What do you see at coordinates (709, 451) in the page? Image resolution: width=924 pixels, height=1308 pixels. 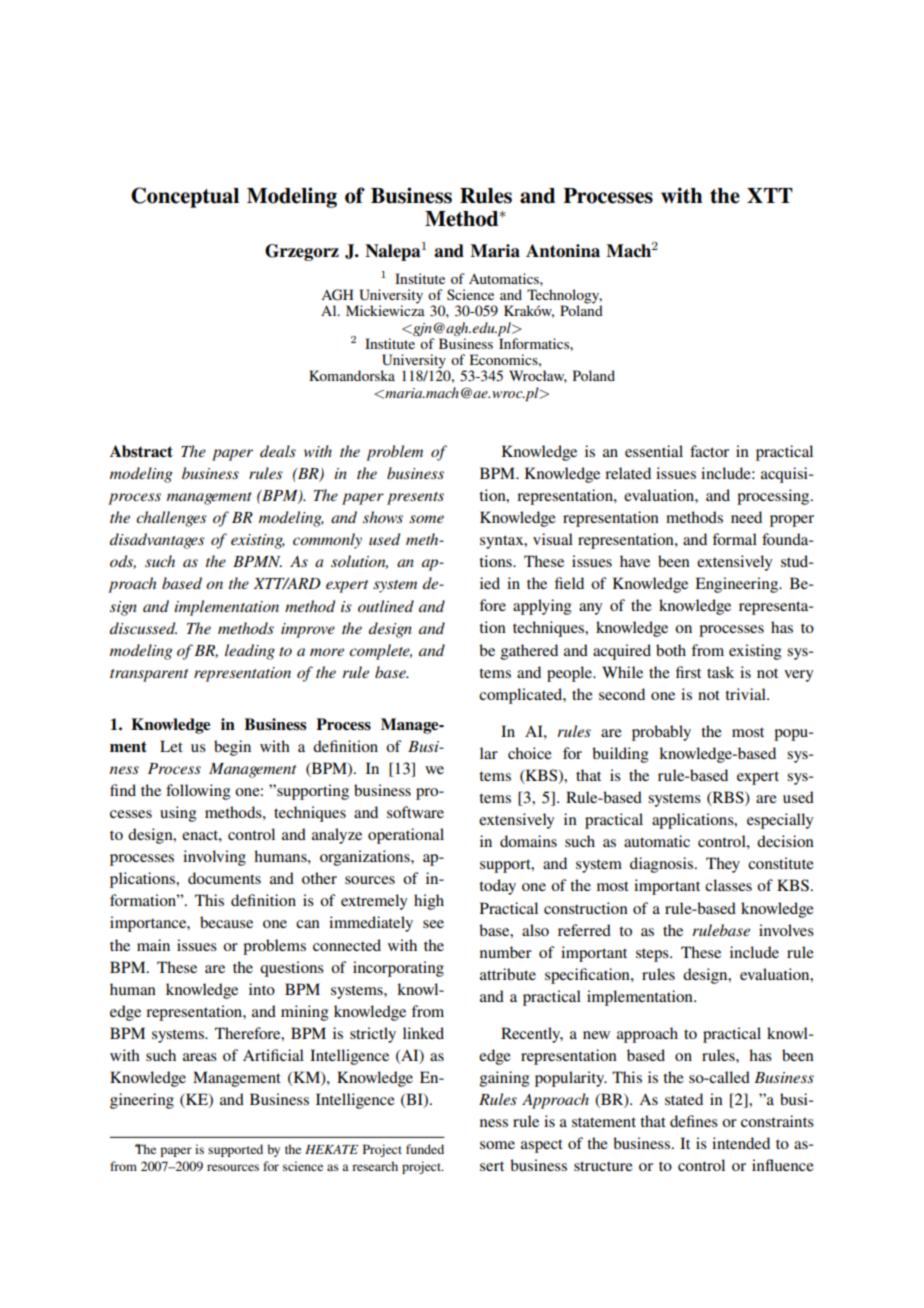 I see `factor` at bounding box center [709, 451].
